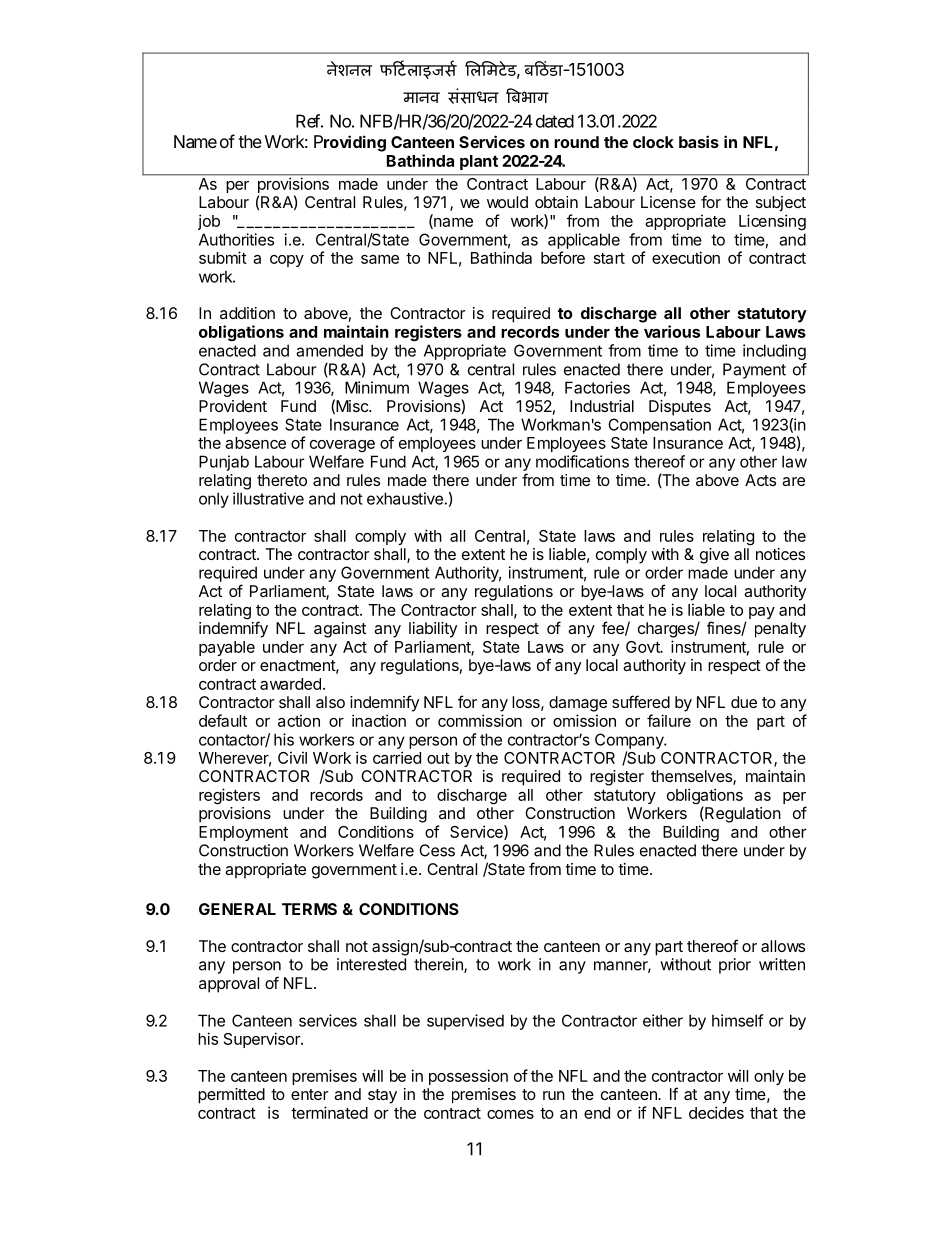 This page has width=952, height=1233. I want to click on liability, so click(433, 630).
